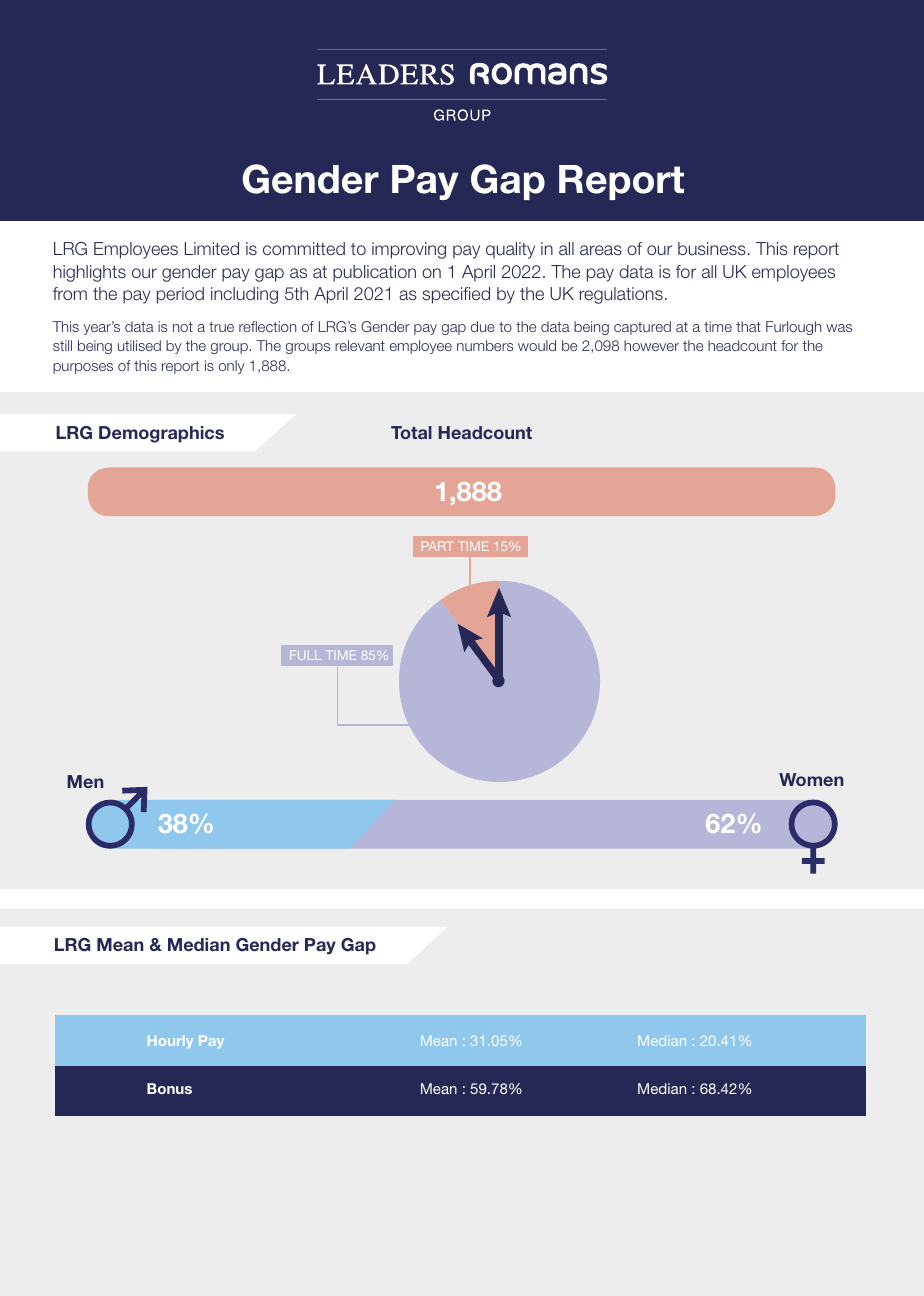  What do you see at coordinates (437, 546) in the page?
I see `PART` at bounding box center [437, 546].
